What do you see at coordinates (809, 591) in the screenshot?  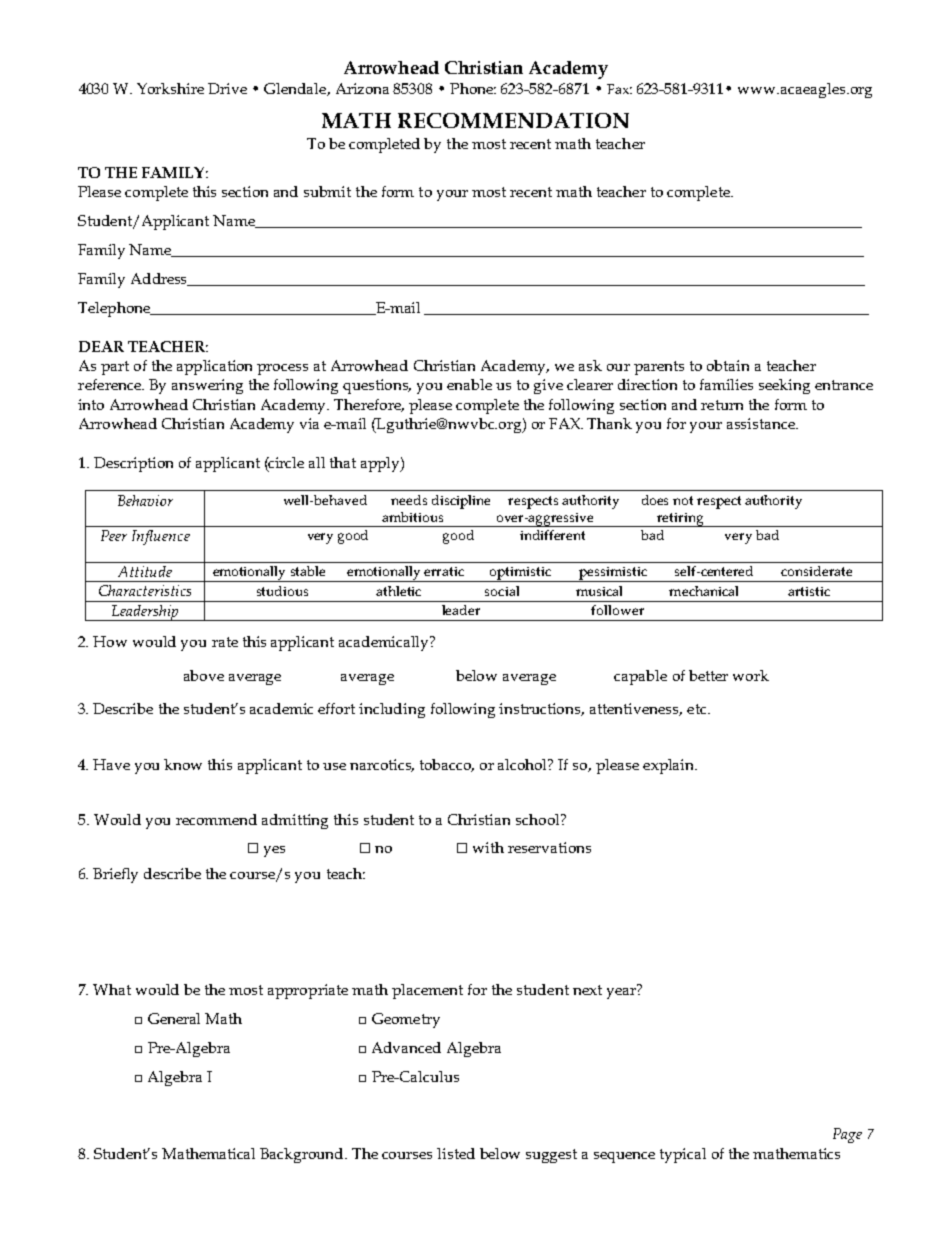 I see `artistic` at bounding box center [809, 591].
